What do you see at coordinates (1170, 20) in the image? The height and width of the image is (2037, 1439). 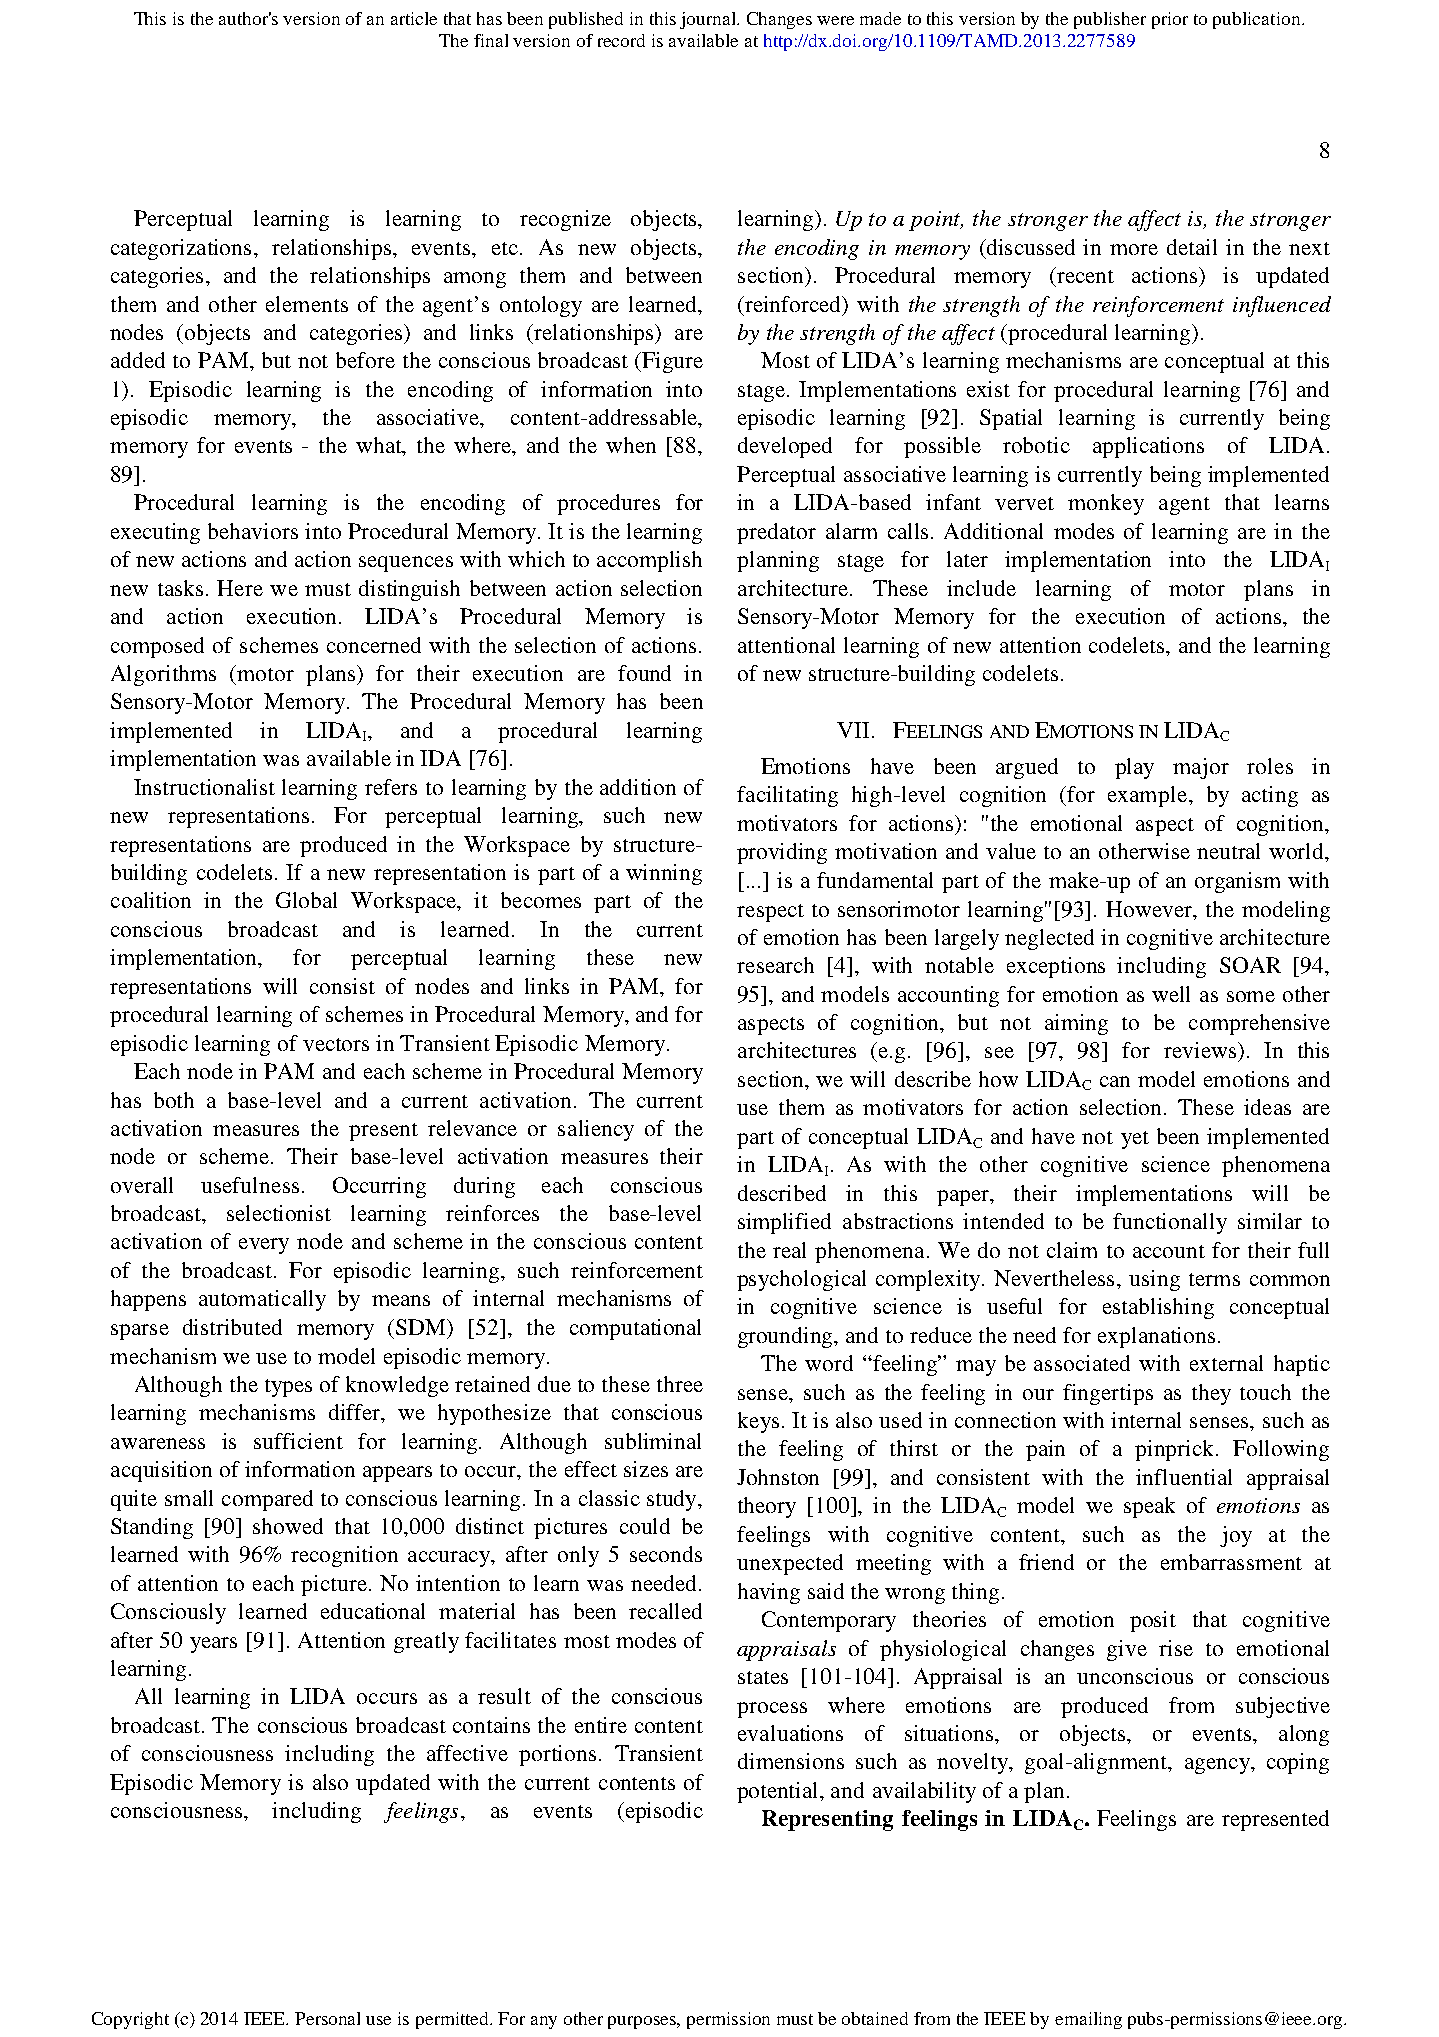 I see `prior` at bounding box center [1170, 20].
